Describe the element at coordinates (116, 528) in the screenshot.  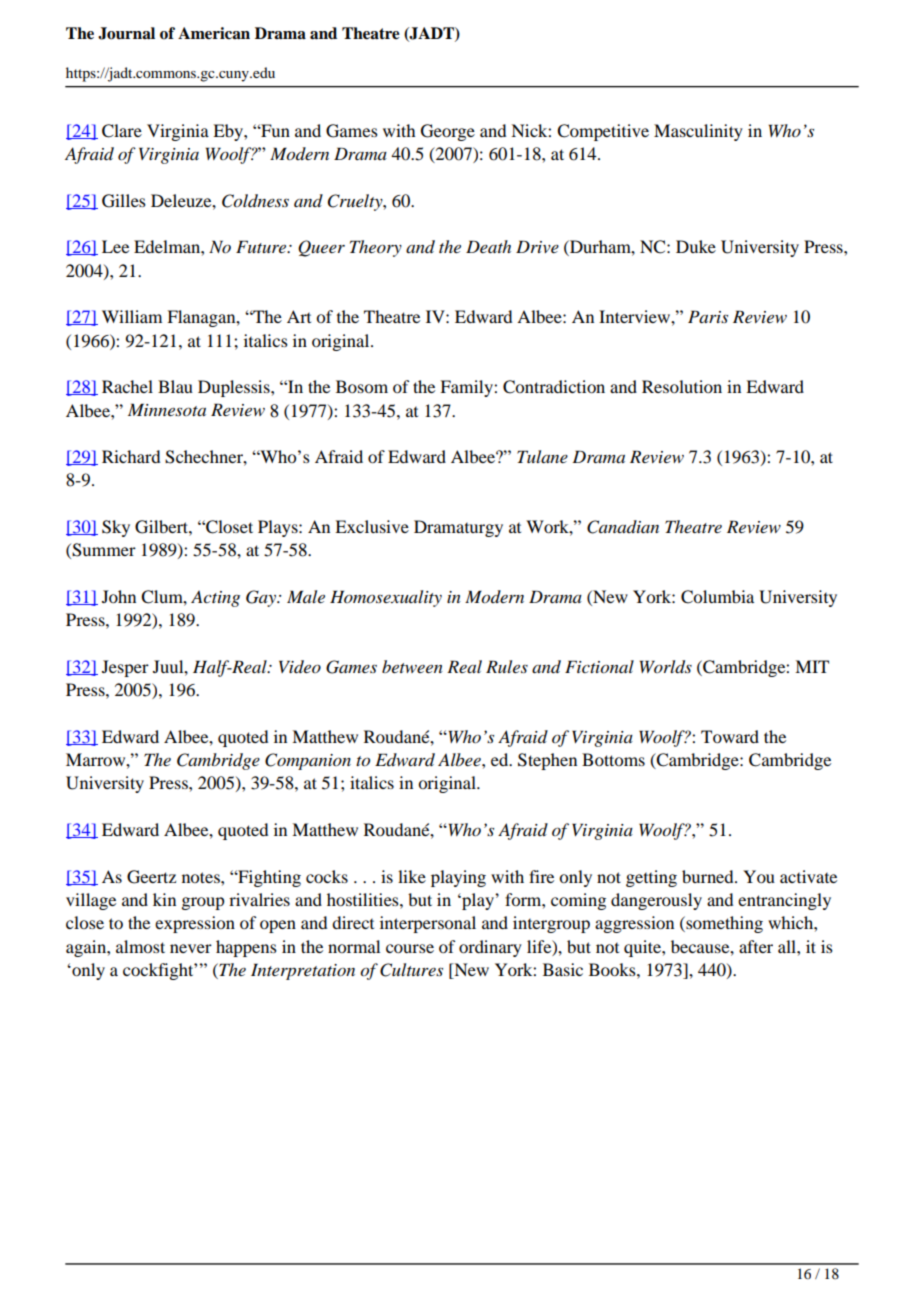
I see `Sky` at that location.
